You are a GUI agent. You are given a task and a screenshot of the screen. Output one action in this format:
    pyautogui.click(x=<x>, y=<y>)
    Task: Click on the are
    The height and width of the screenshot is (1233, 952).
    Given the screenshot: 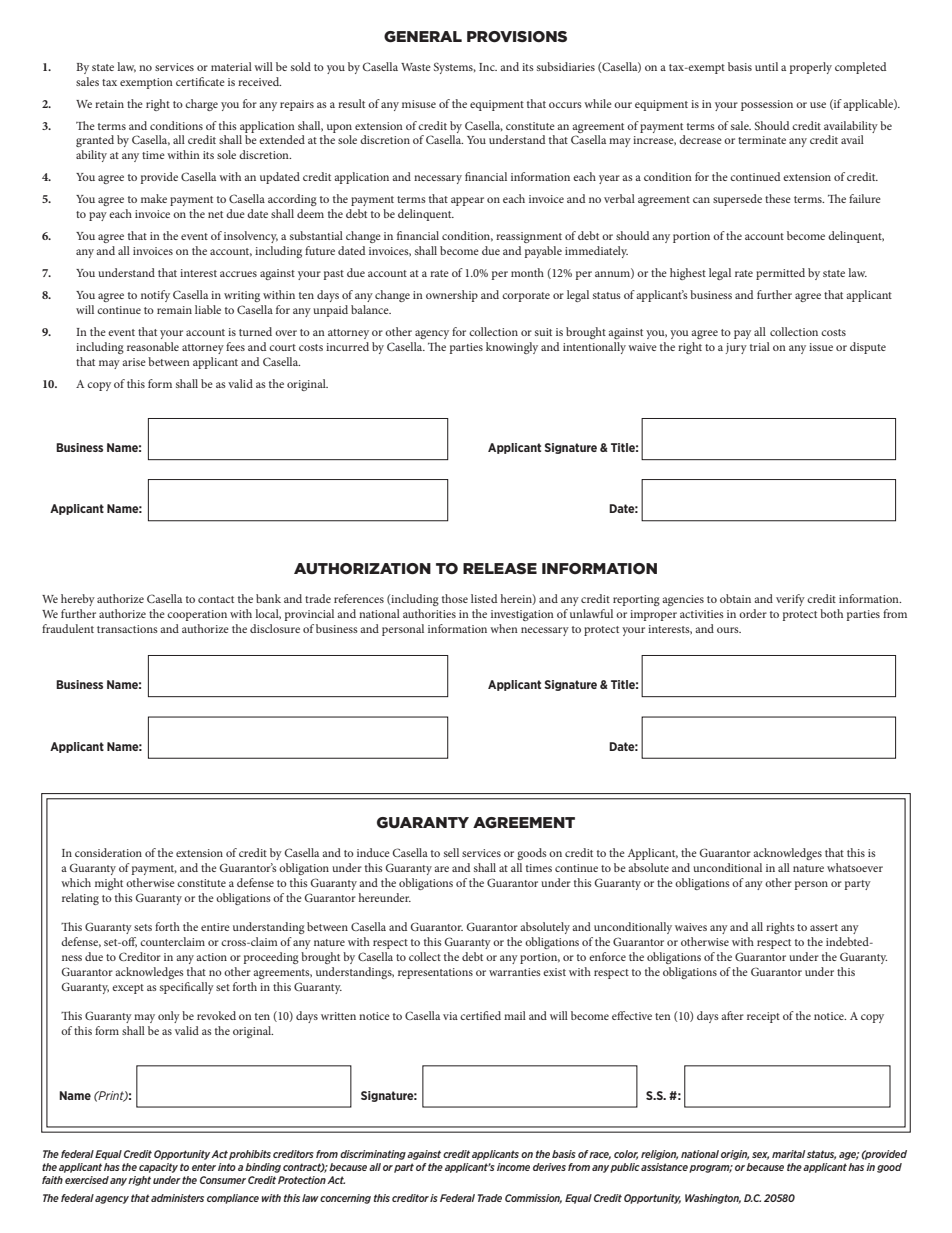 What is the action you would take?
    pyautogui.click(x=441, y=869)
